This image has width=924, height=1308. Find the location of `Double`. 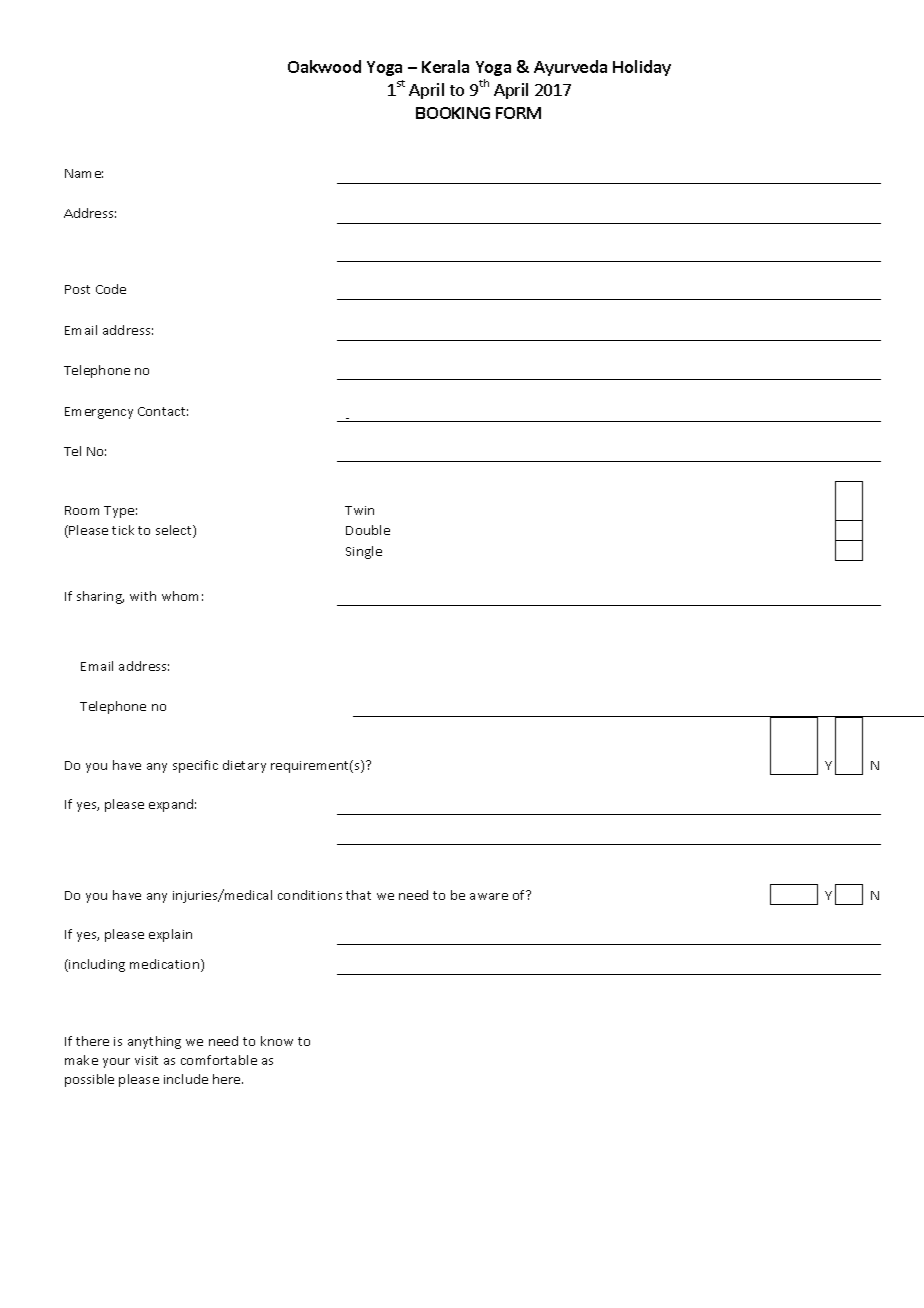

Double is located at coordinates (368, 530).
